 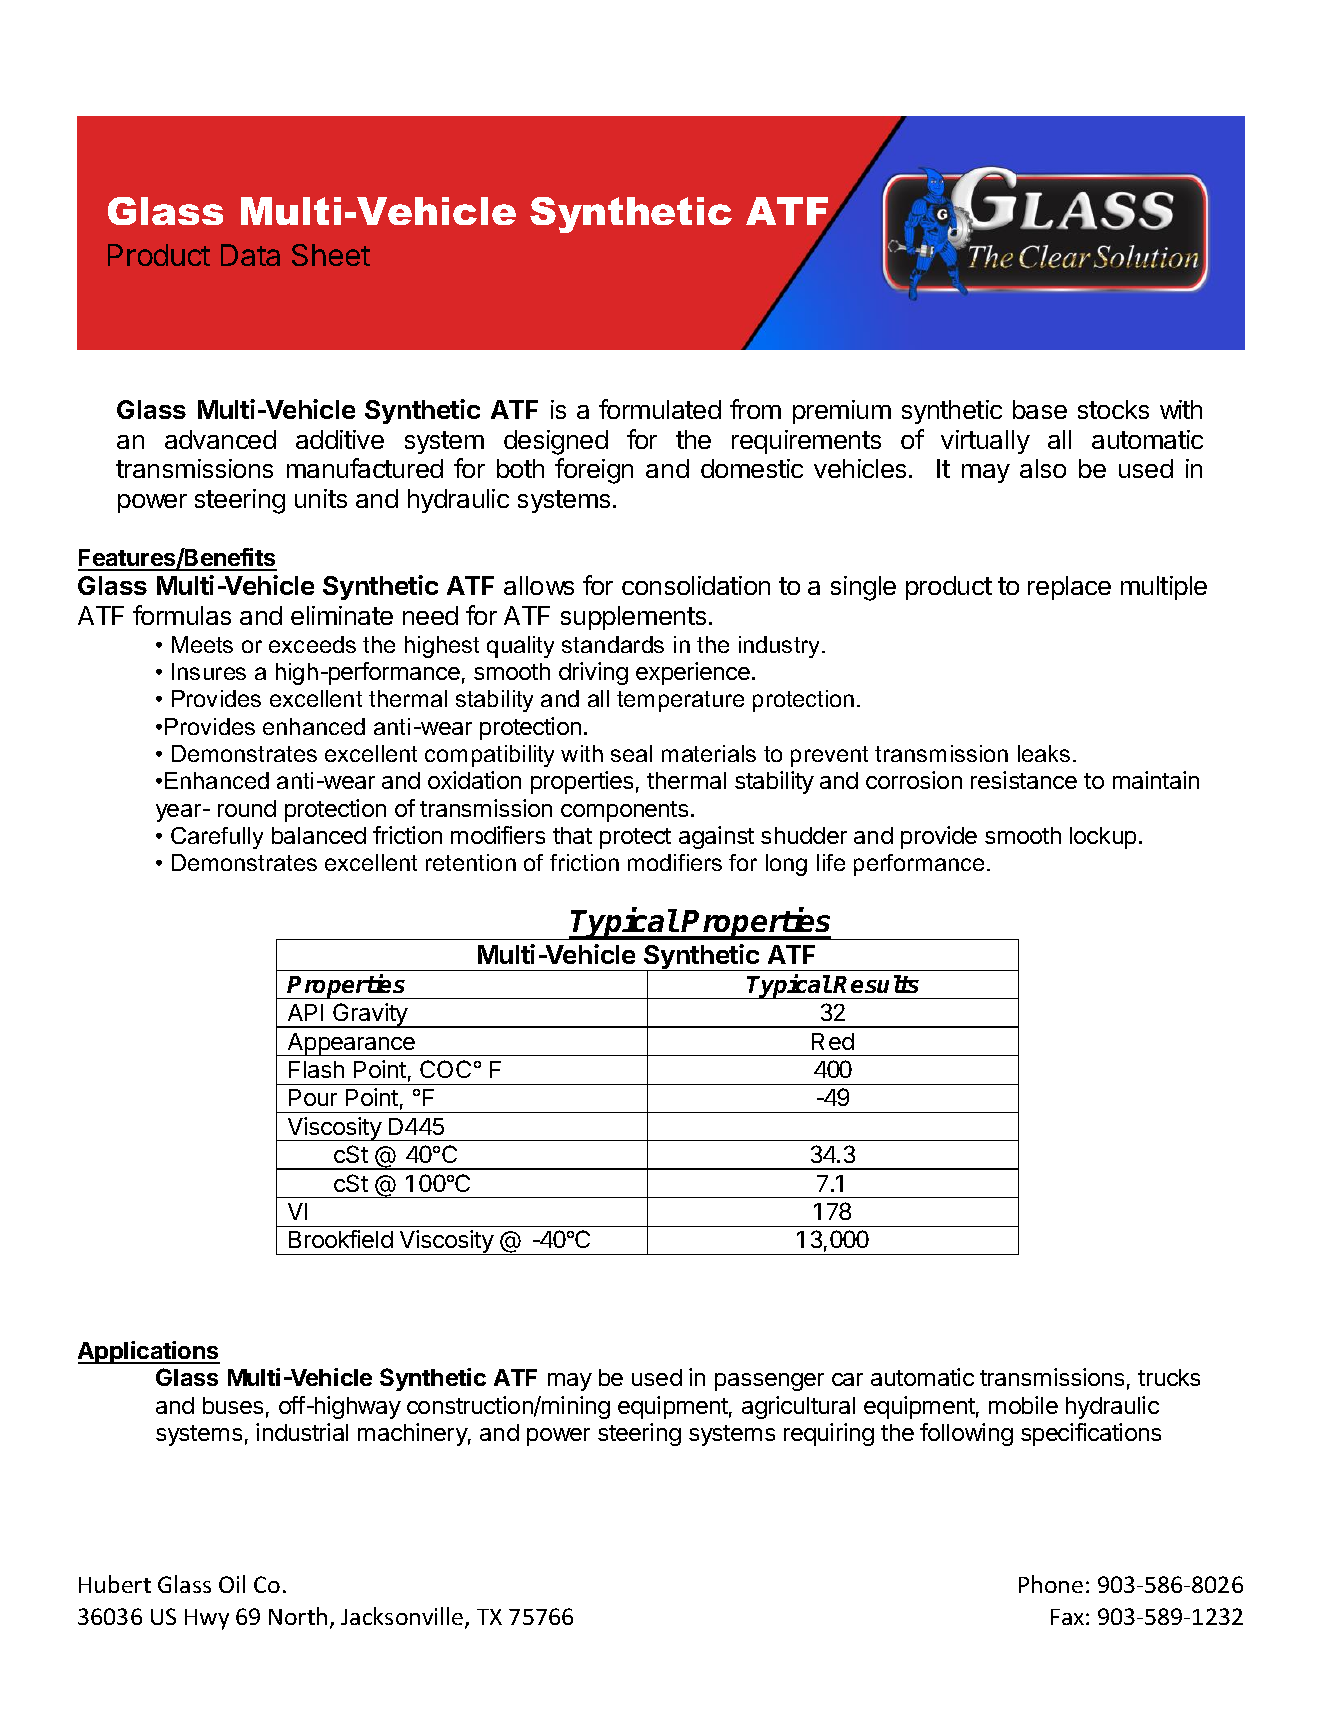 I want to click on Oil, so click(x=232, y=1584).
